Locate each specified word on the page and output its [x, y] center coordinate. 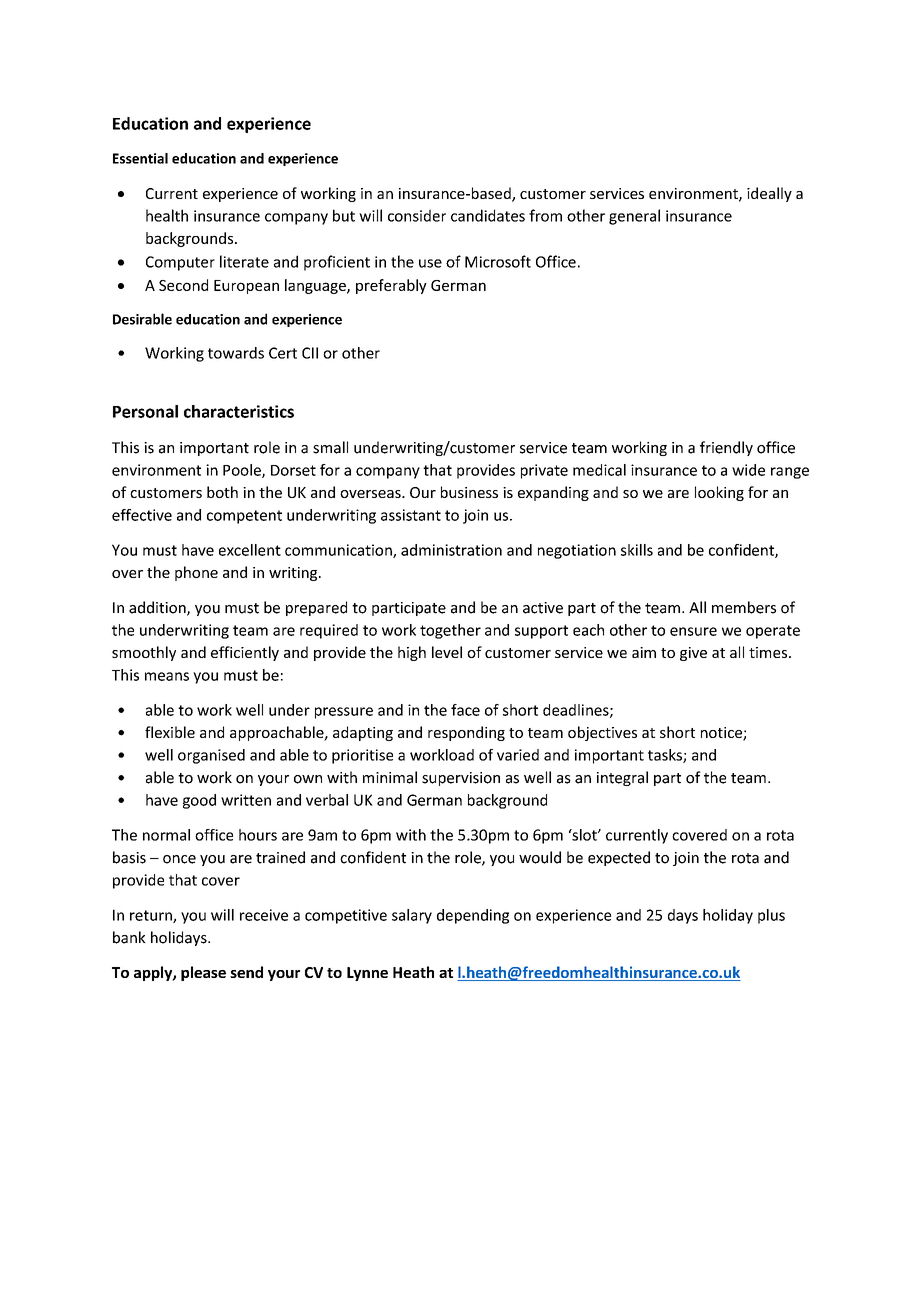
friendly [726, 448]
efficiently [245, 653]
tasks [666, 756]
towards [236, 353]
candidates [488, 215]
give [693, 654]
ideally [769, 194]
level [447, 652]
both [222, 492]
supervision [461, 779]
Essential [140, 158]
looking [719, 493]
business [469, 492]
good [199, 801]
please [203, 973]
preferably [391, 286]
